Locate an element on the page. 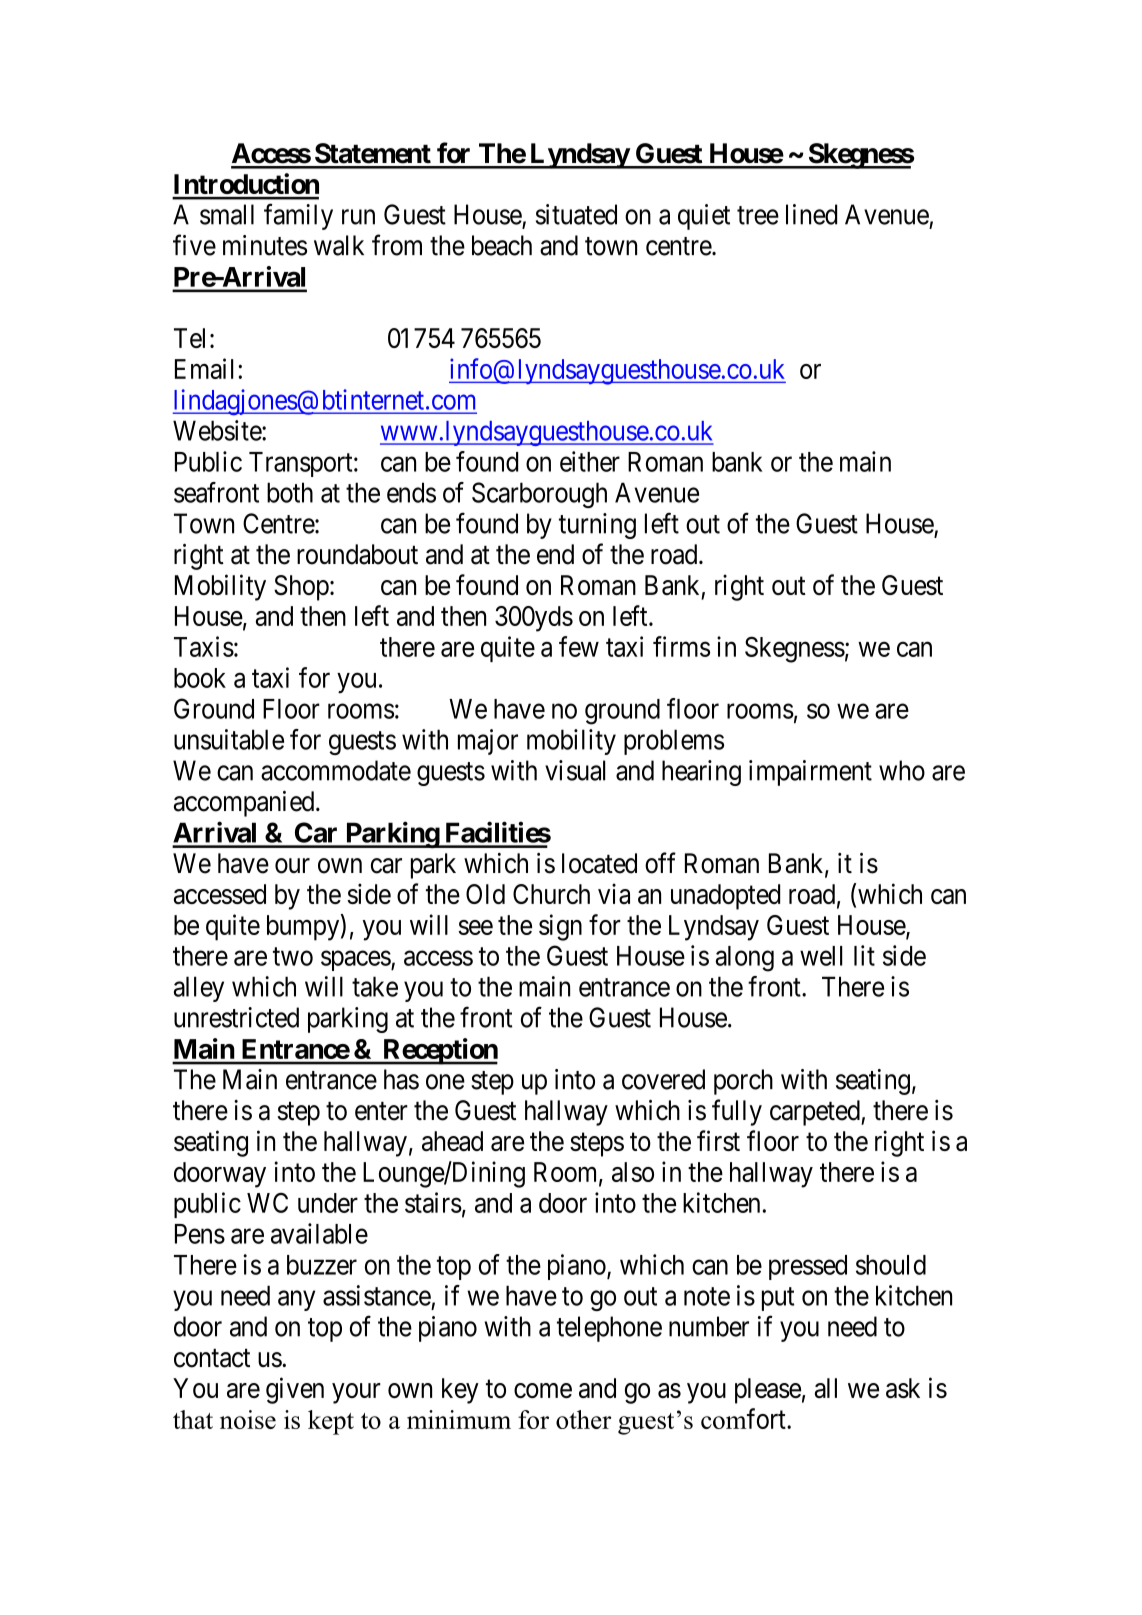 This page has height=1615, width=1142. Shop is located at coordinates (301, 588).
